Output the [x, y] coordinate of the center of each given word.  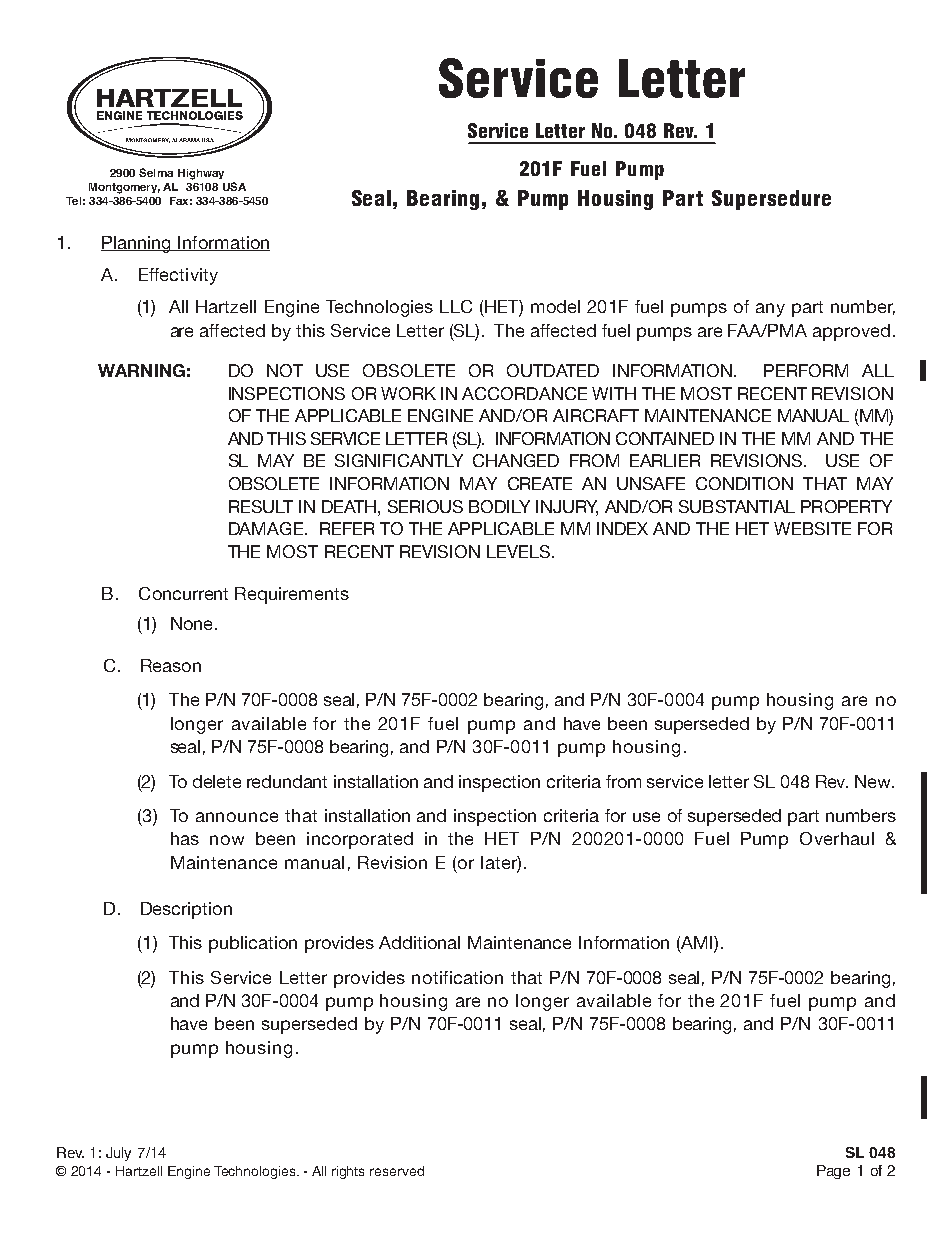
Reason [171, 665]
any [770, 310]
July [118, 1154]
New [874, 781]
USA [234, 186]
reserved [397, 1171]
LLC [456, 306]
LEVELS [520, 551]
